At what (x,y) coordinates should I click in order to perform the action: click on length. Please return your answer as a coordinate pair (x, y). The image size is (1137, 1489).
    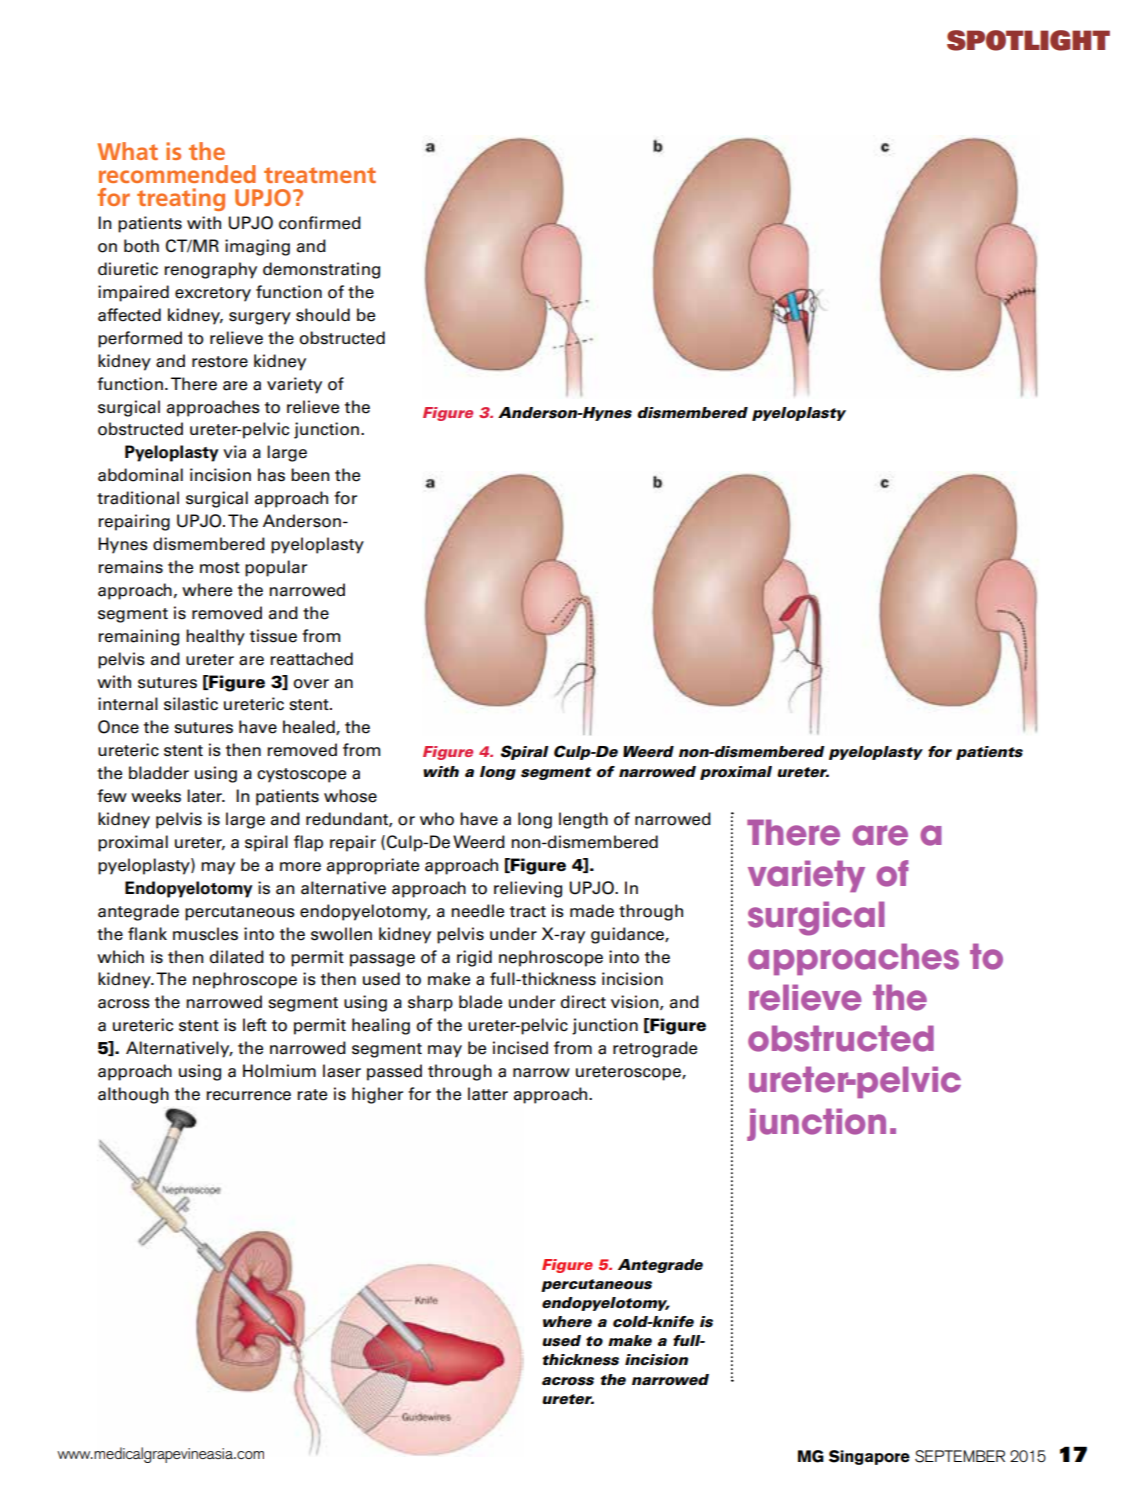
    Looking at the image, I should click on (583, 820).
